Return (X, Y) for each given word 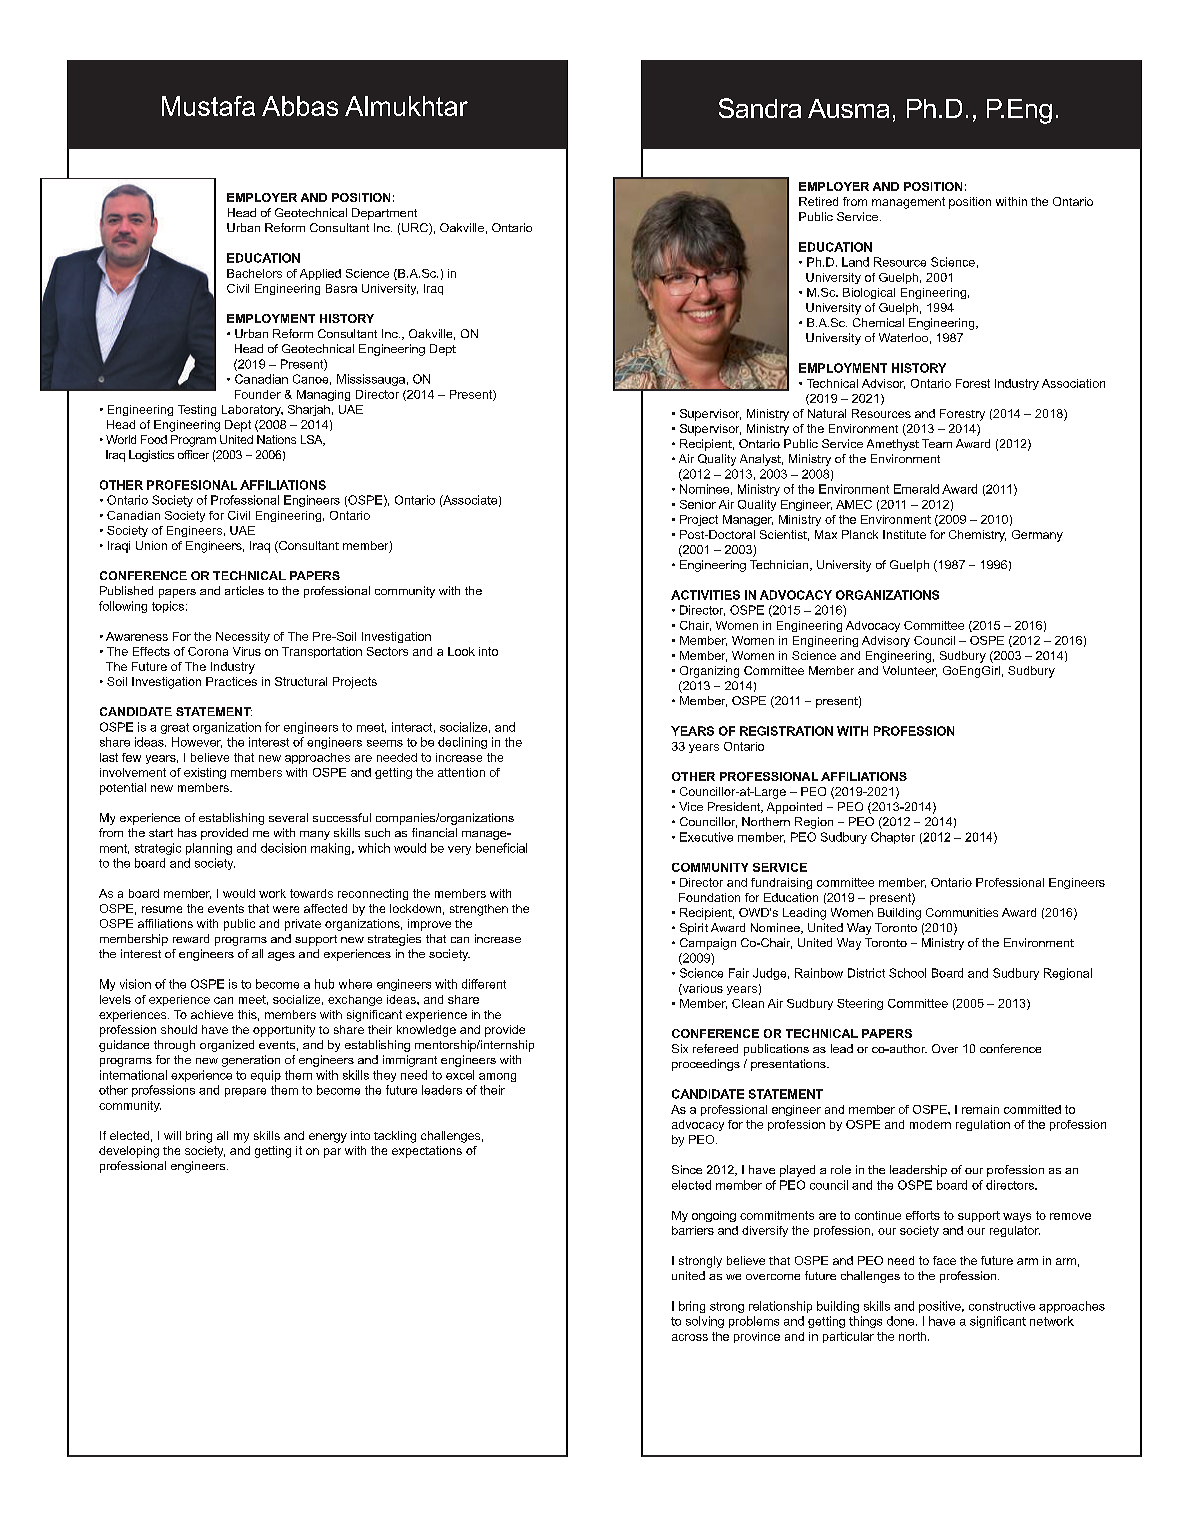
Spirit (694, 929)
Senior (698, 504)
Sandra (760, 108)
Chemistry (977, 536)
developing (129, 1152)
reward (191, 938)
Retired (818, 201)
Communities (962, 912)
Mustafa (208, 106)
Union (151, 545)
